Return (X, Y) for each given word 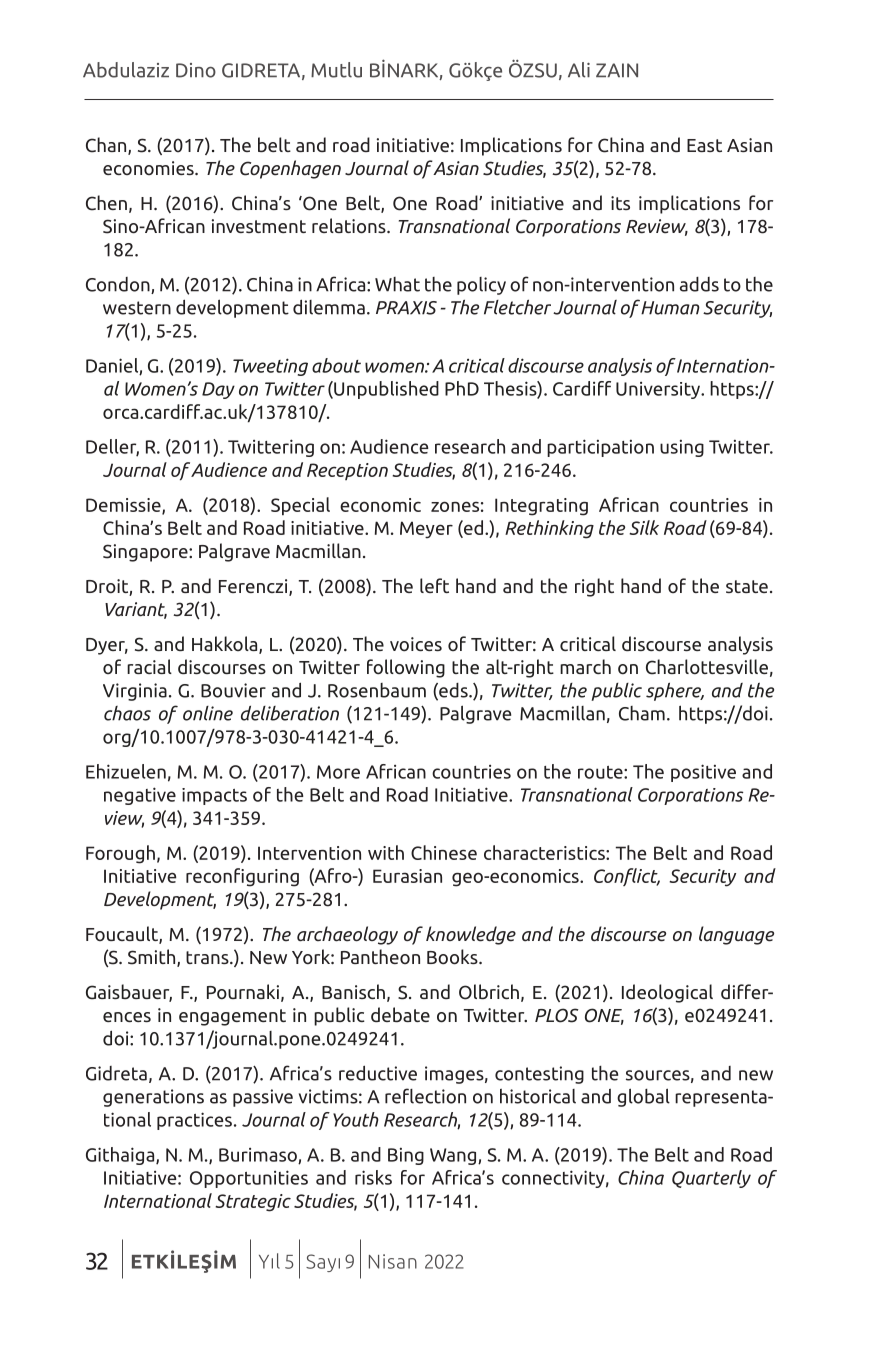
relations (350, 226)
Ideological (667, 993)
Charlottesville (707, 667)
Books (453, 957)
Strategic (253, 1203)
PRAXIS (406, 308)
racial (149, 666)
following (406, 668)
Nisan (393, 1261)
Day (218, 390)
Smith (153, 958)
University (659, 390)
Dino (196, 70)
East (704, 145)
